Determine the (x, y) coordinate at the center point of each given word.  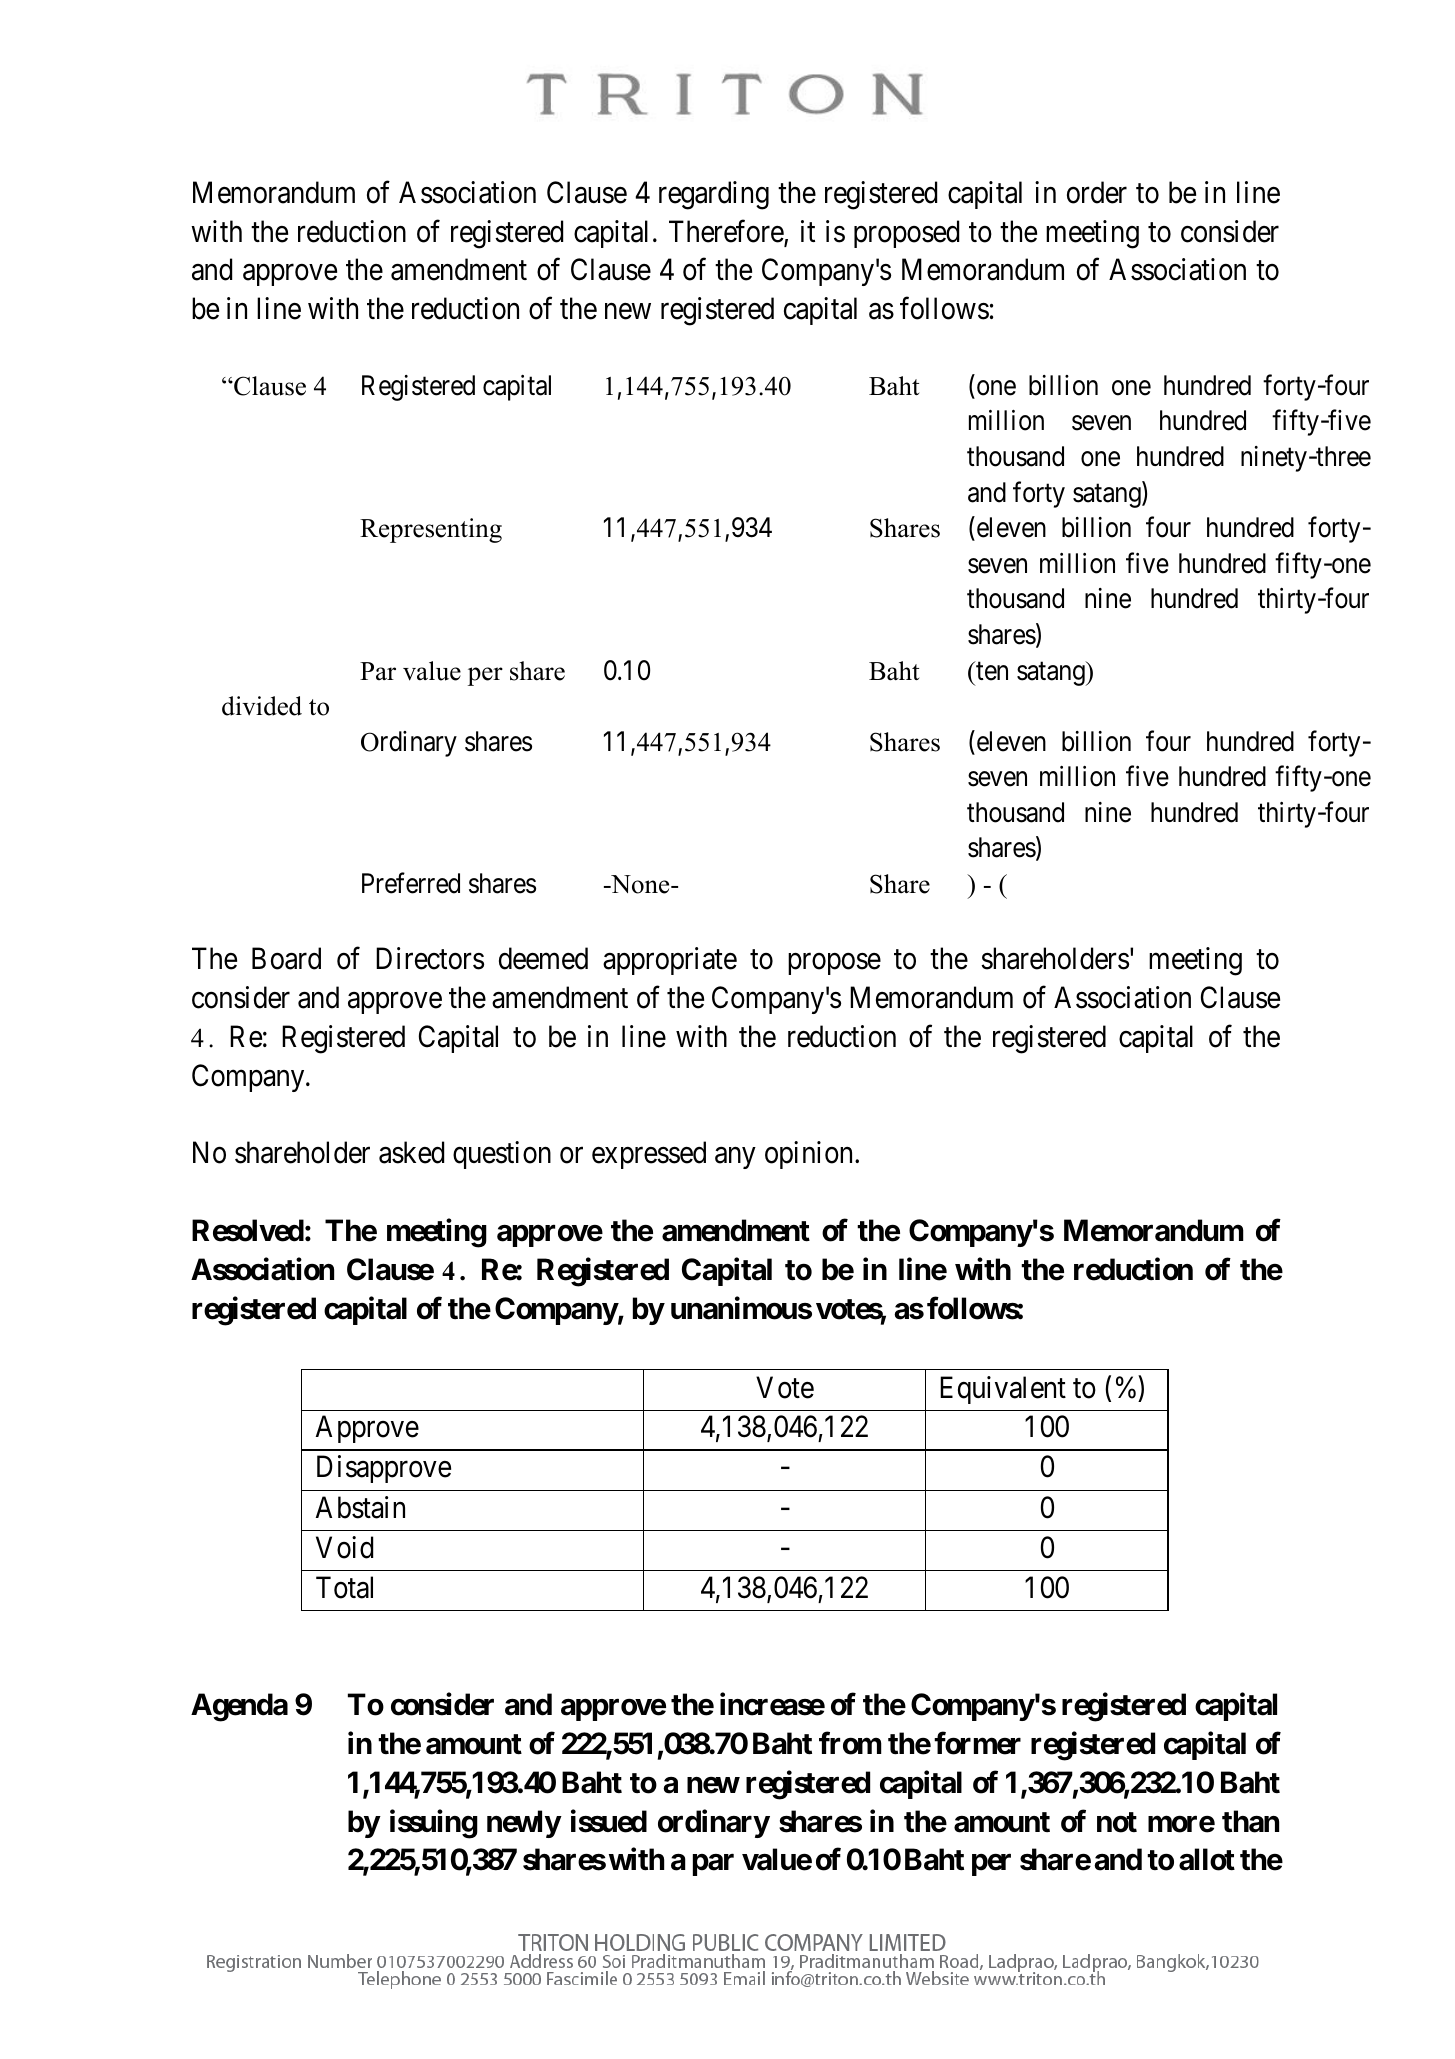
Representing (431, 530)
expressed (649, 1155)
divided (262, 706)
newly (524, 1824)
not (1117, 1822)
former (977, 1743)
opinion (810, 1155)
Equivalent (1003, 1390)
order (1097, 192)
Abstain (360, 1507)
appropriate (670, 961)
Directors (430, 958)
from (850, 1743)
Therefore (727, 232)
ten (991, 671)
